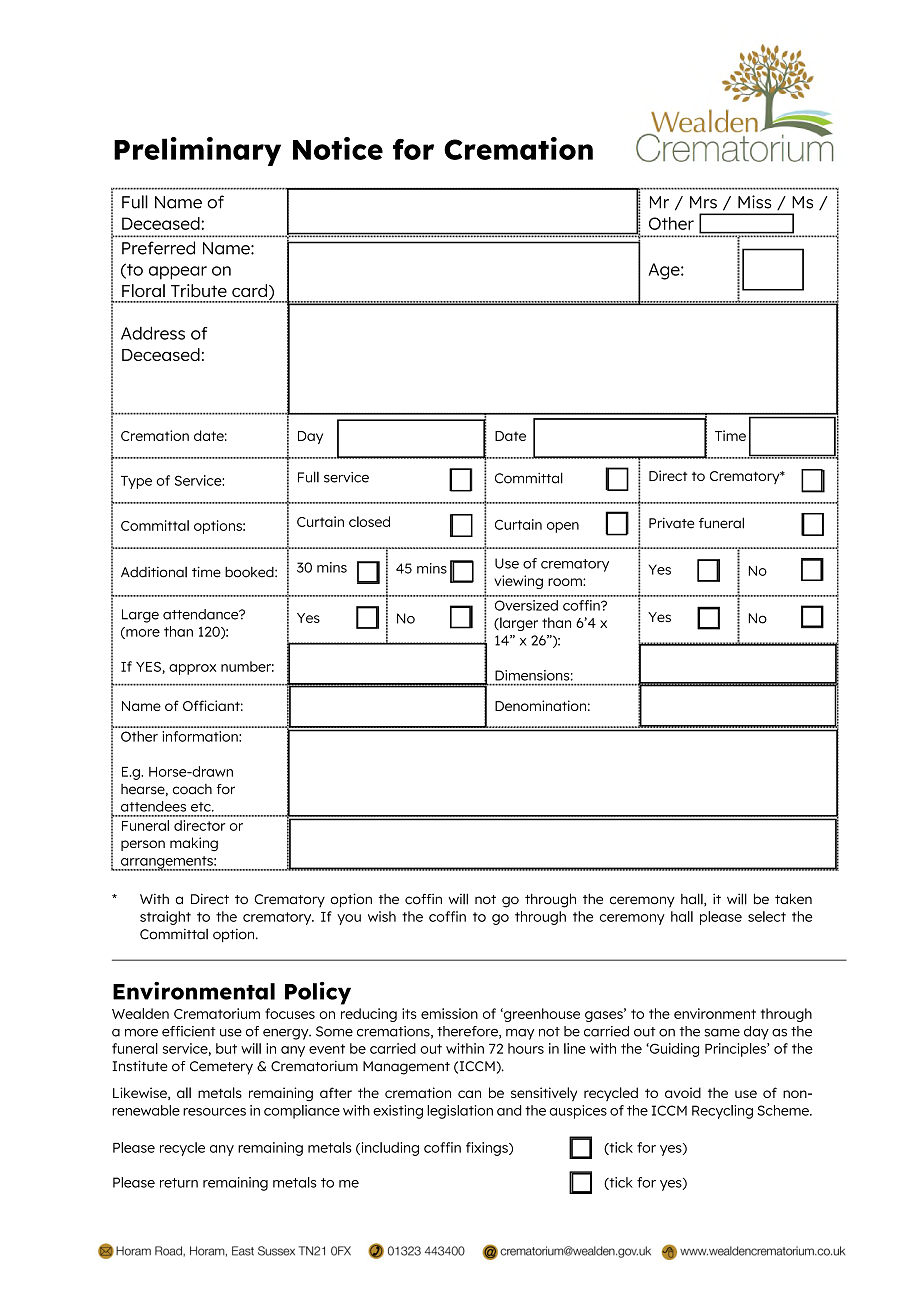 The image size is (924, 1308). I want to click on fixings, so click(488, 1149).
